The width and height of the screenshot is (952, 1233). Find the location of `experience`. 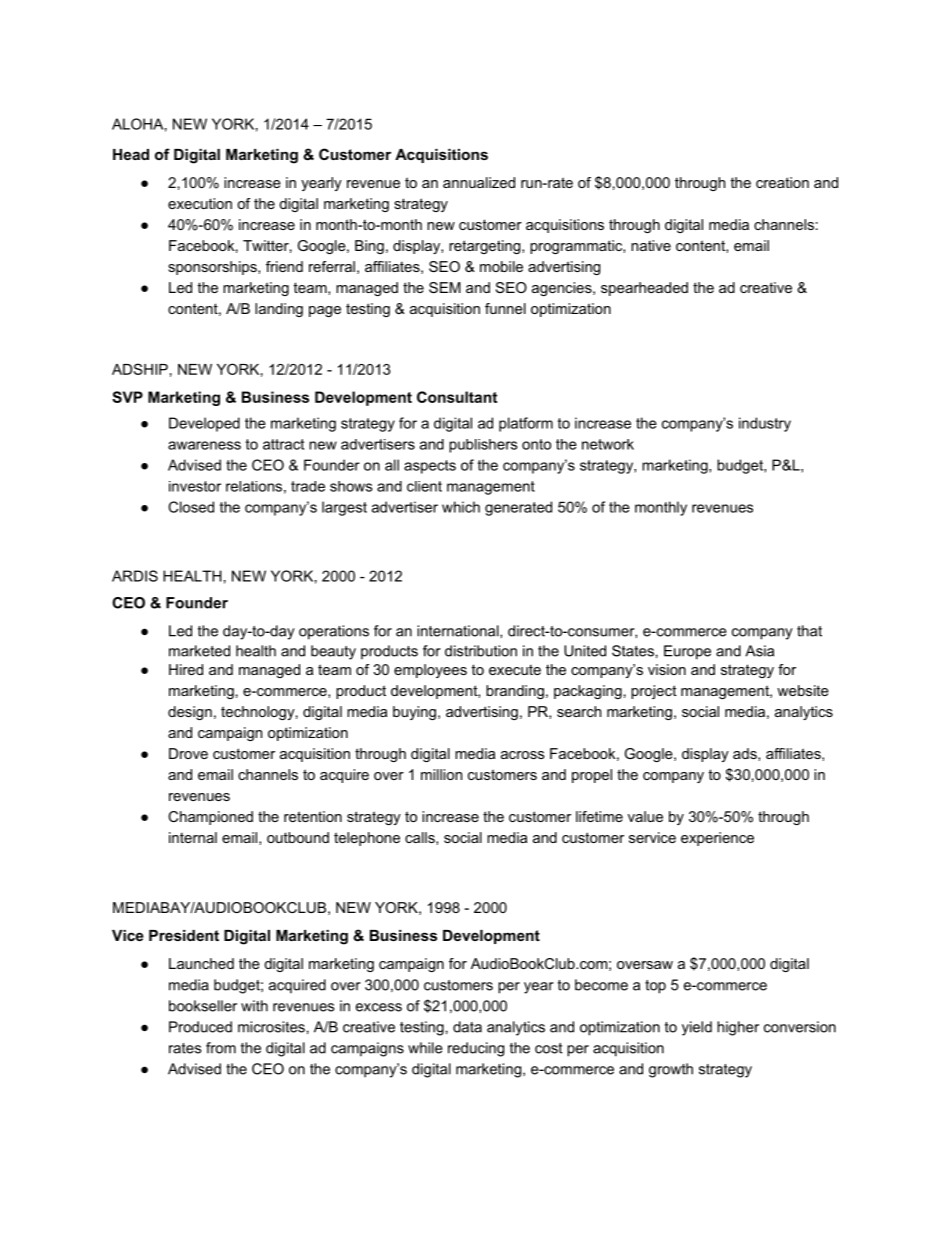

experience is located at coordinates (717, 839).
